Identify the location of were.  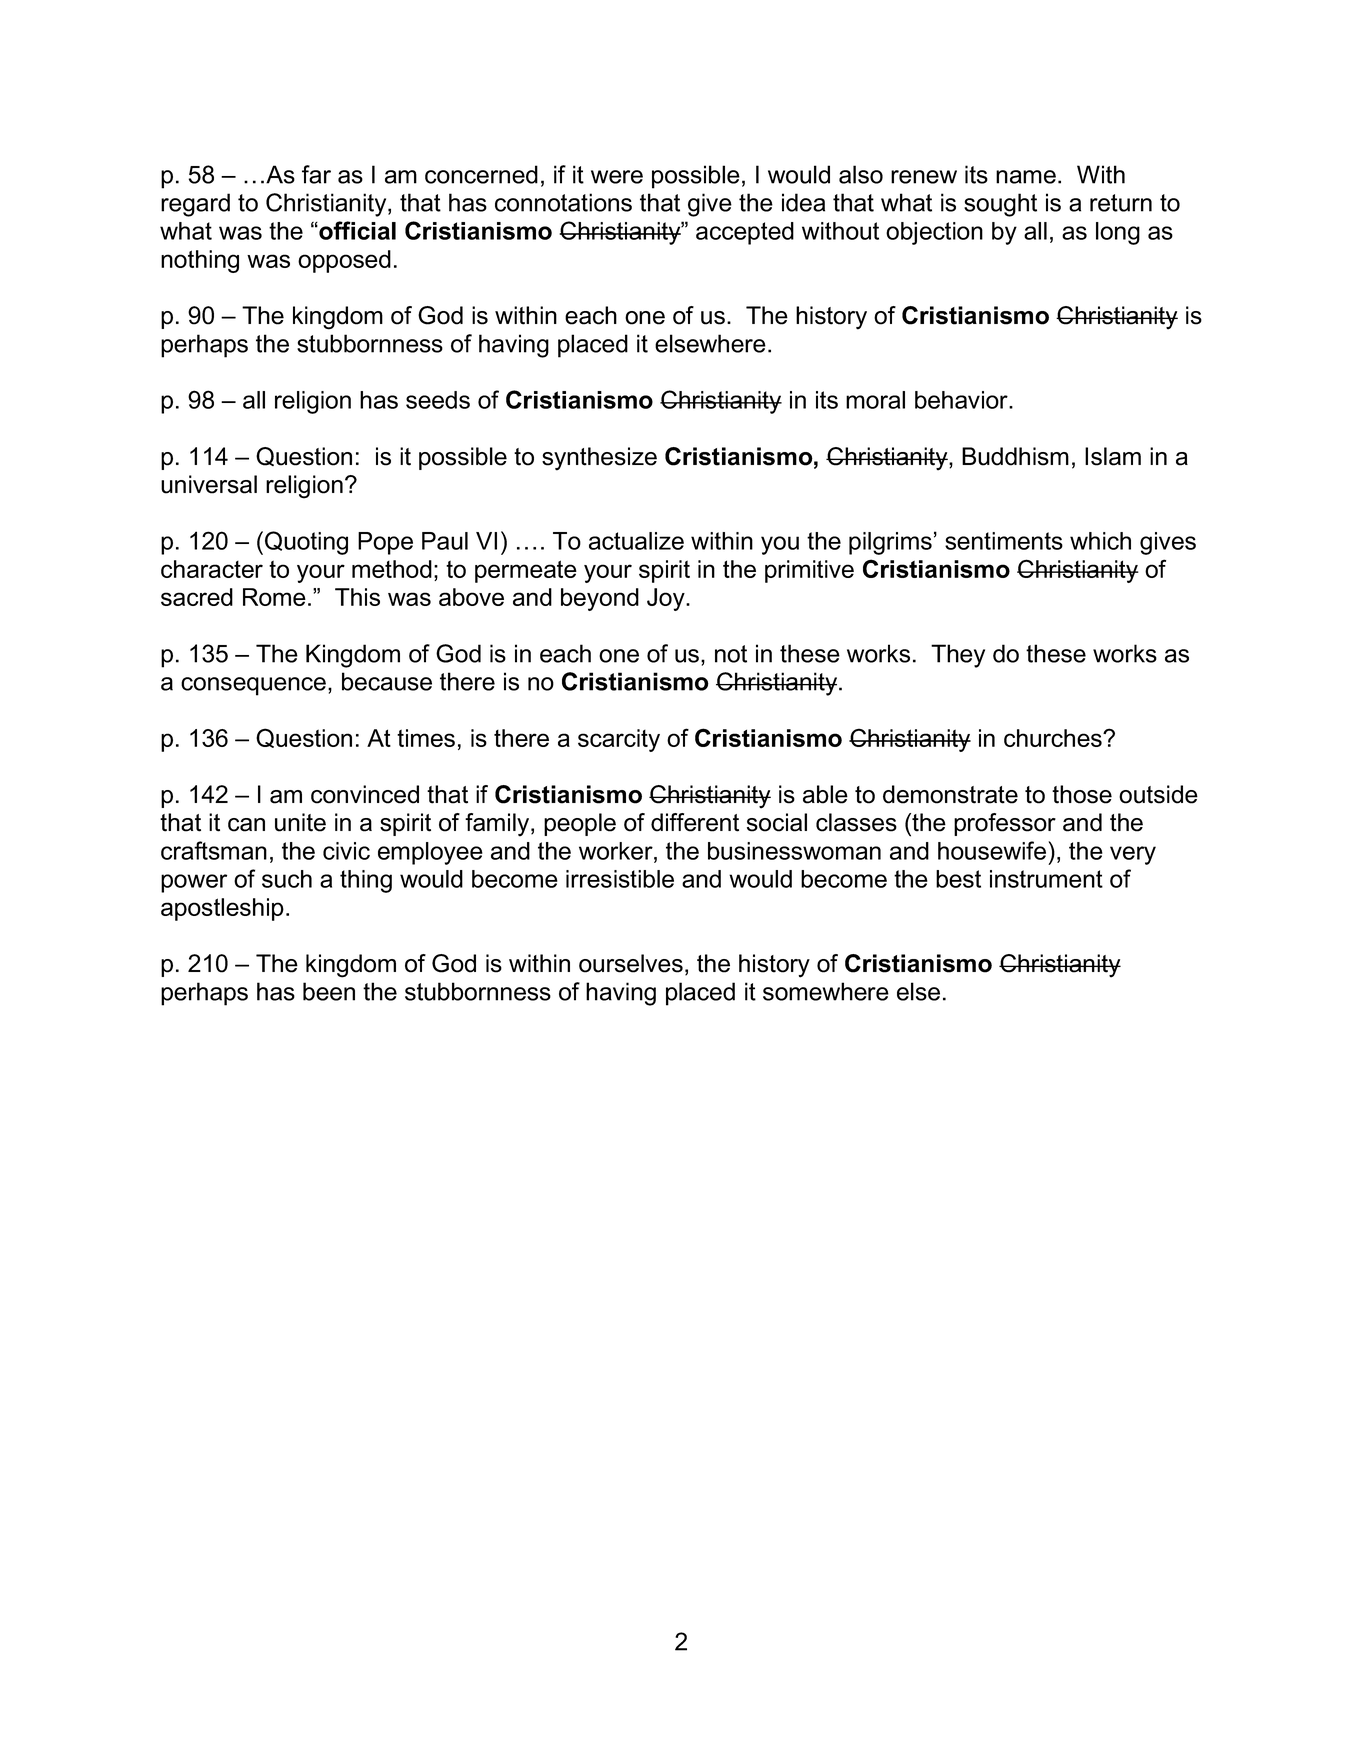
(617, 177).
